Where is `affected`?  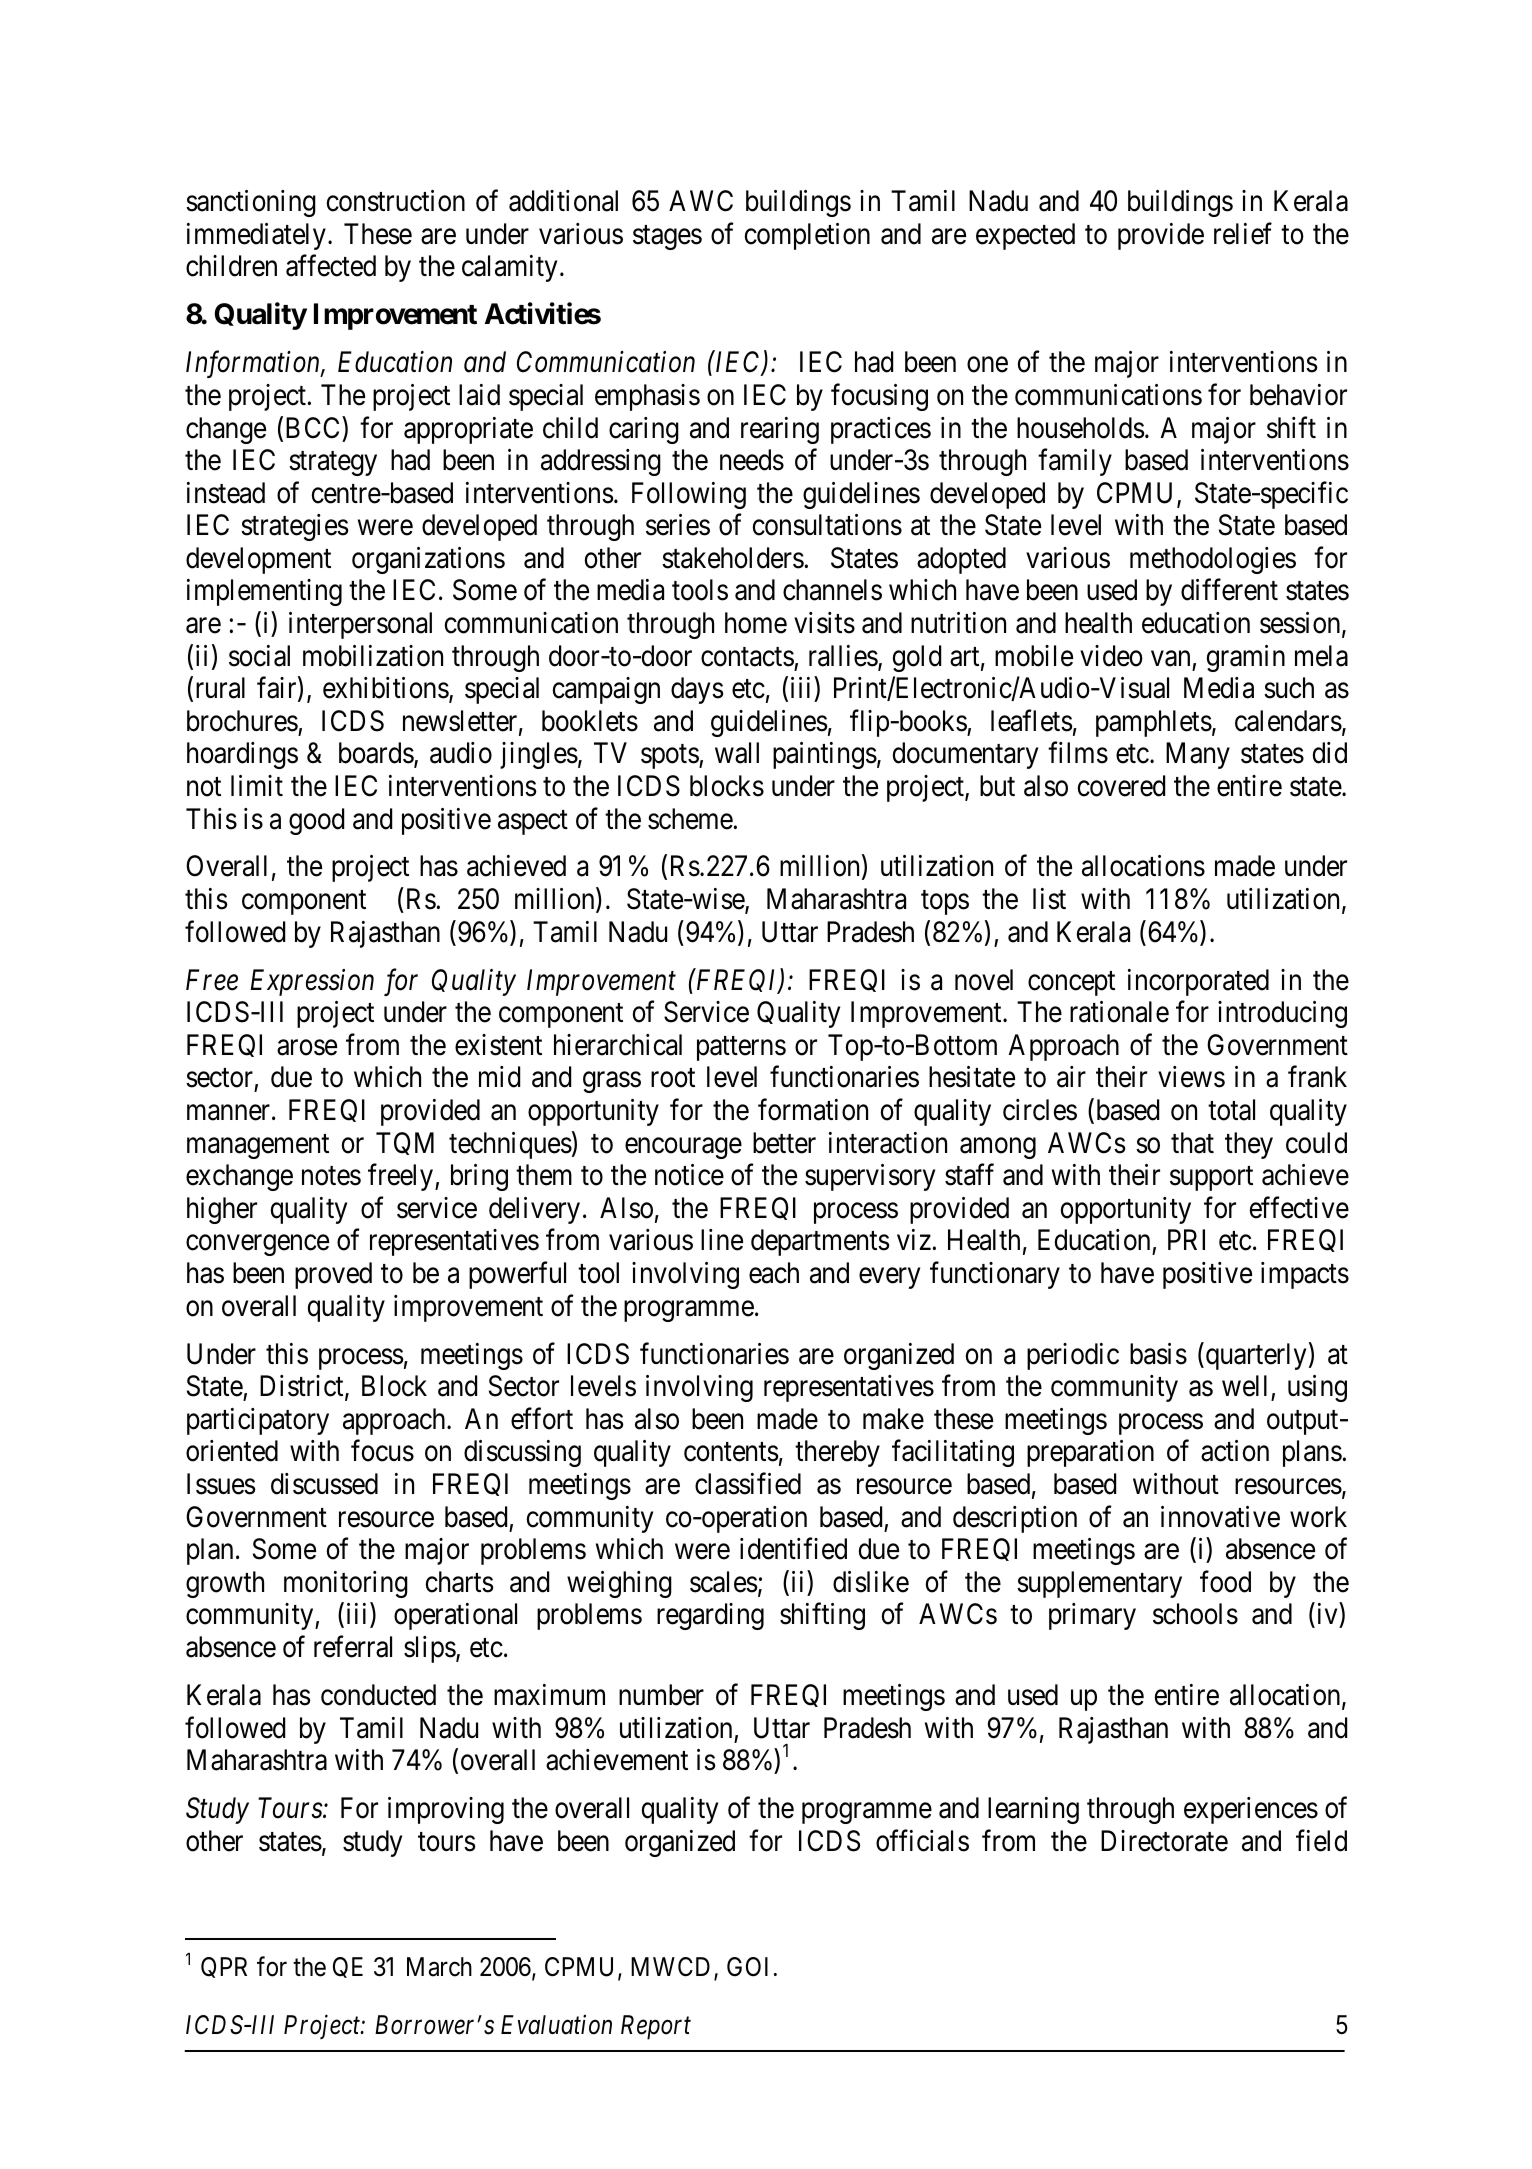
affected is located at coordinates (331, 266).
